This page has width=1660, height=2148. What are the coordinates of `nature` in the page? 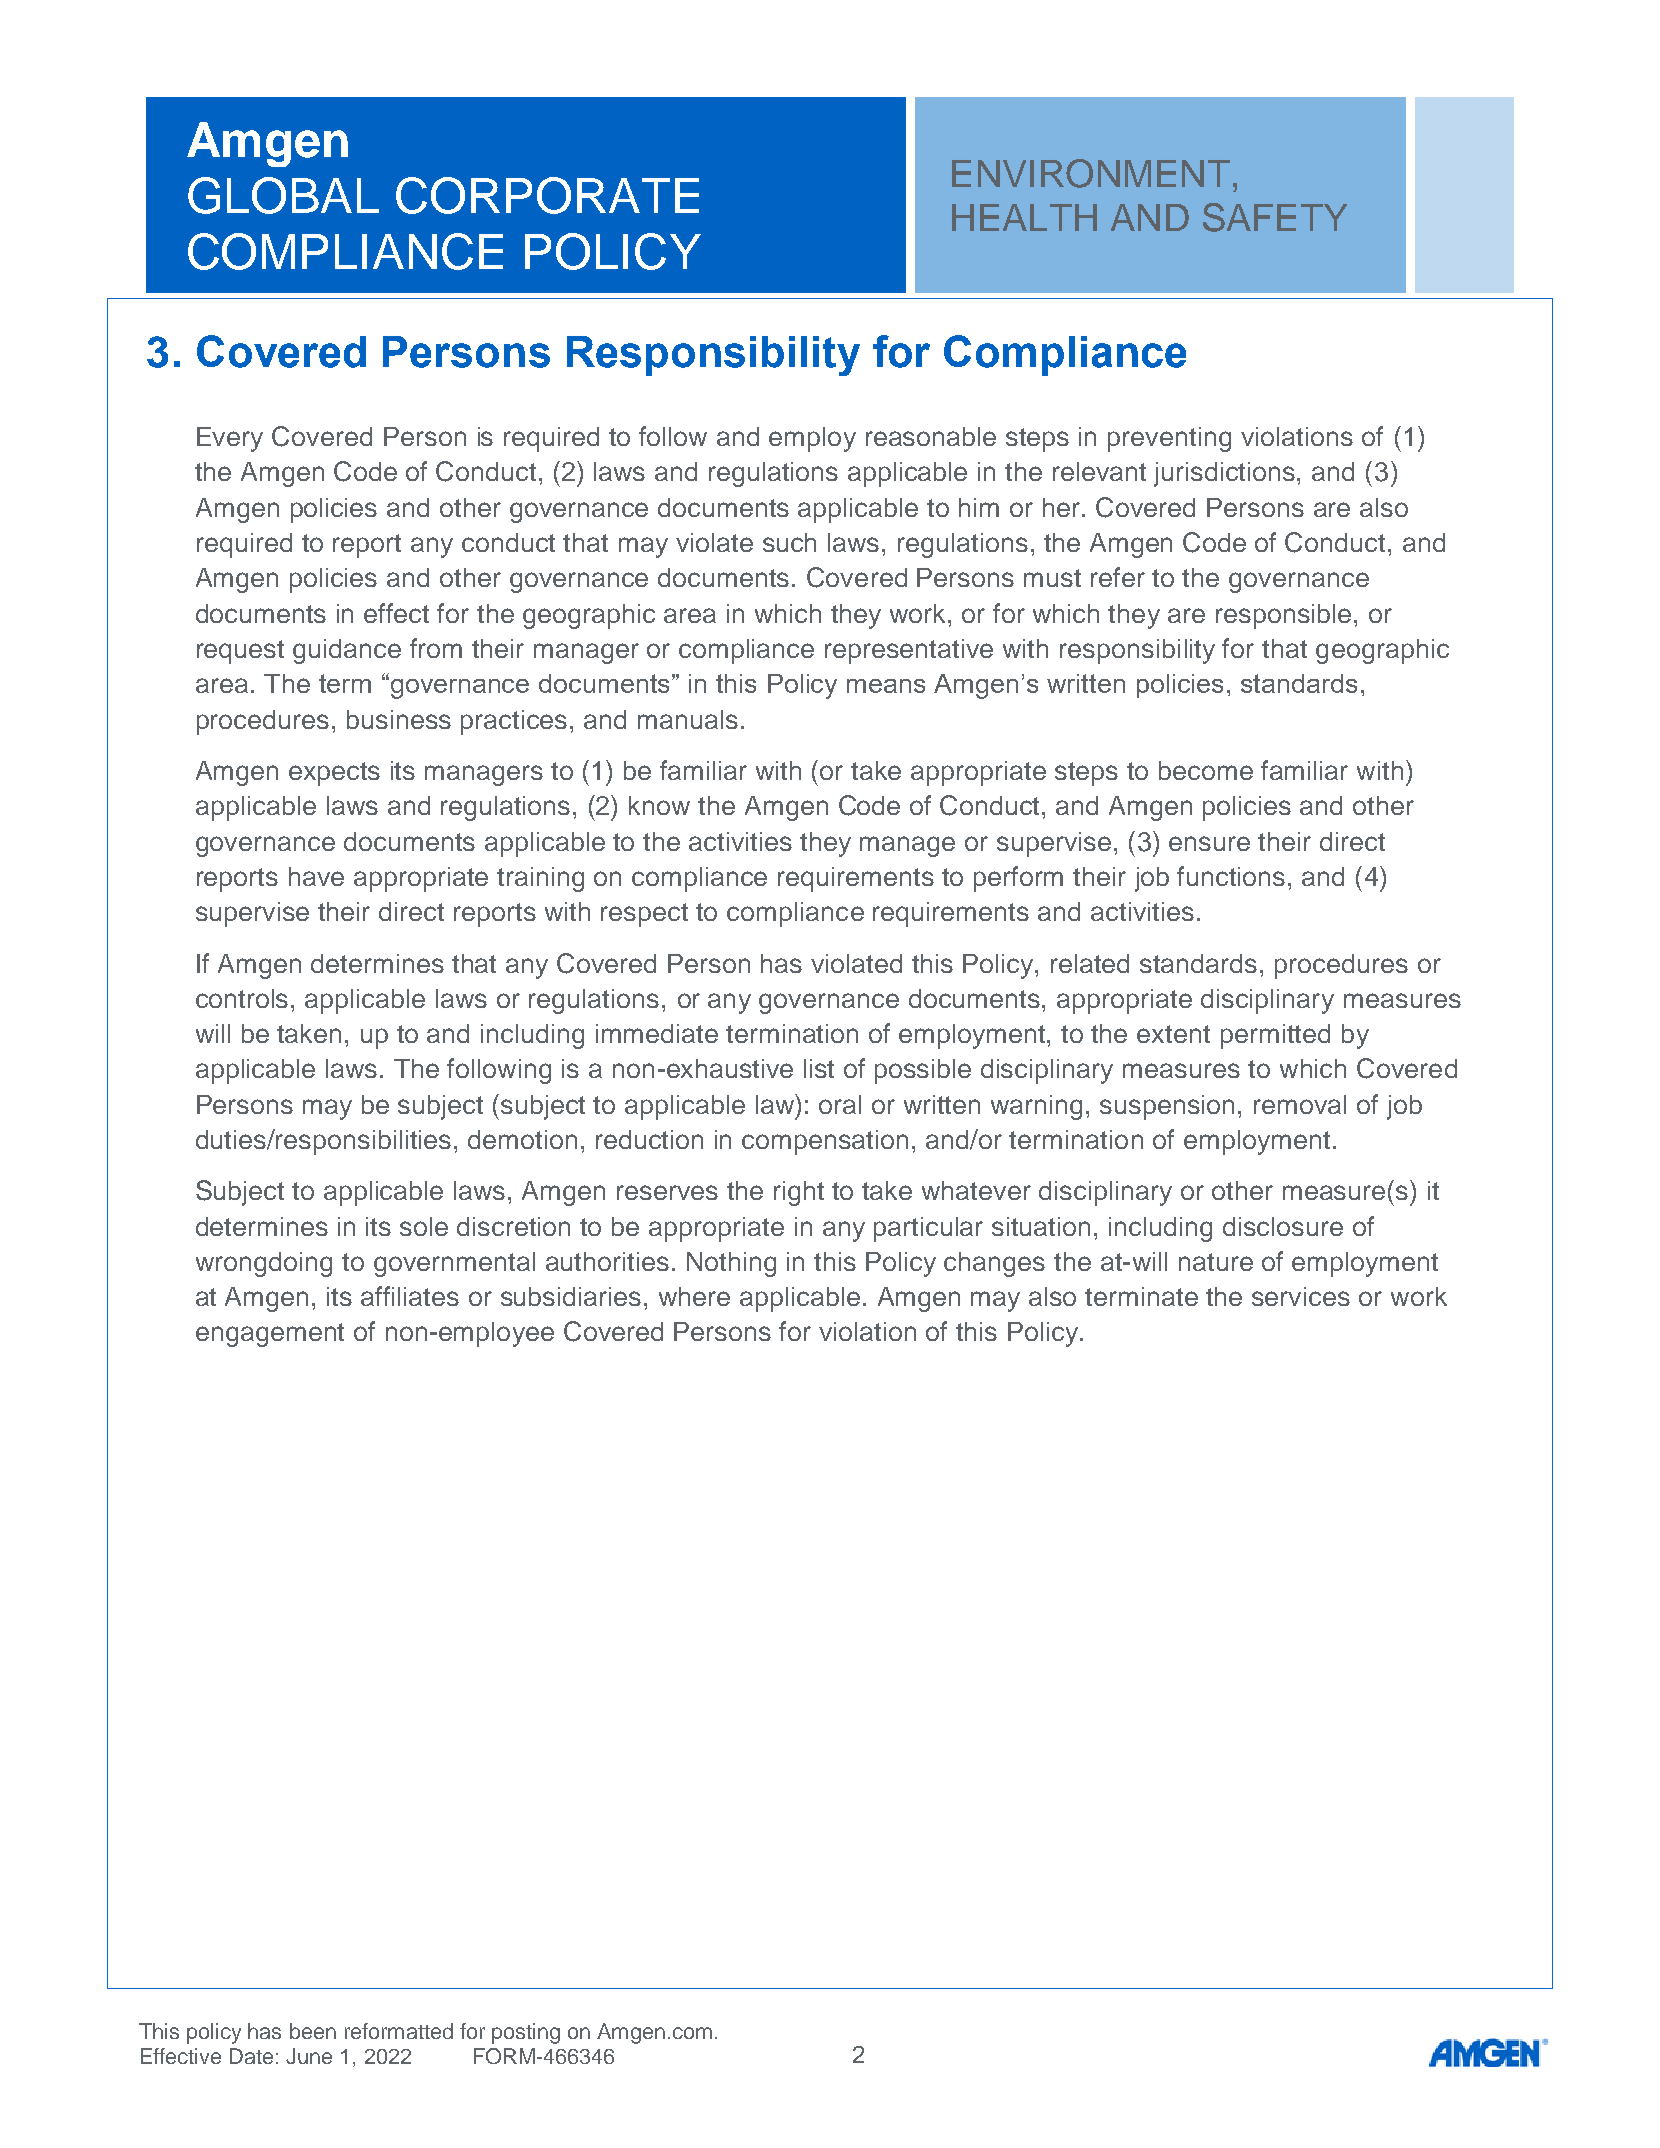 It's located at (1216, 1262).
